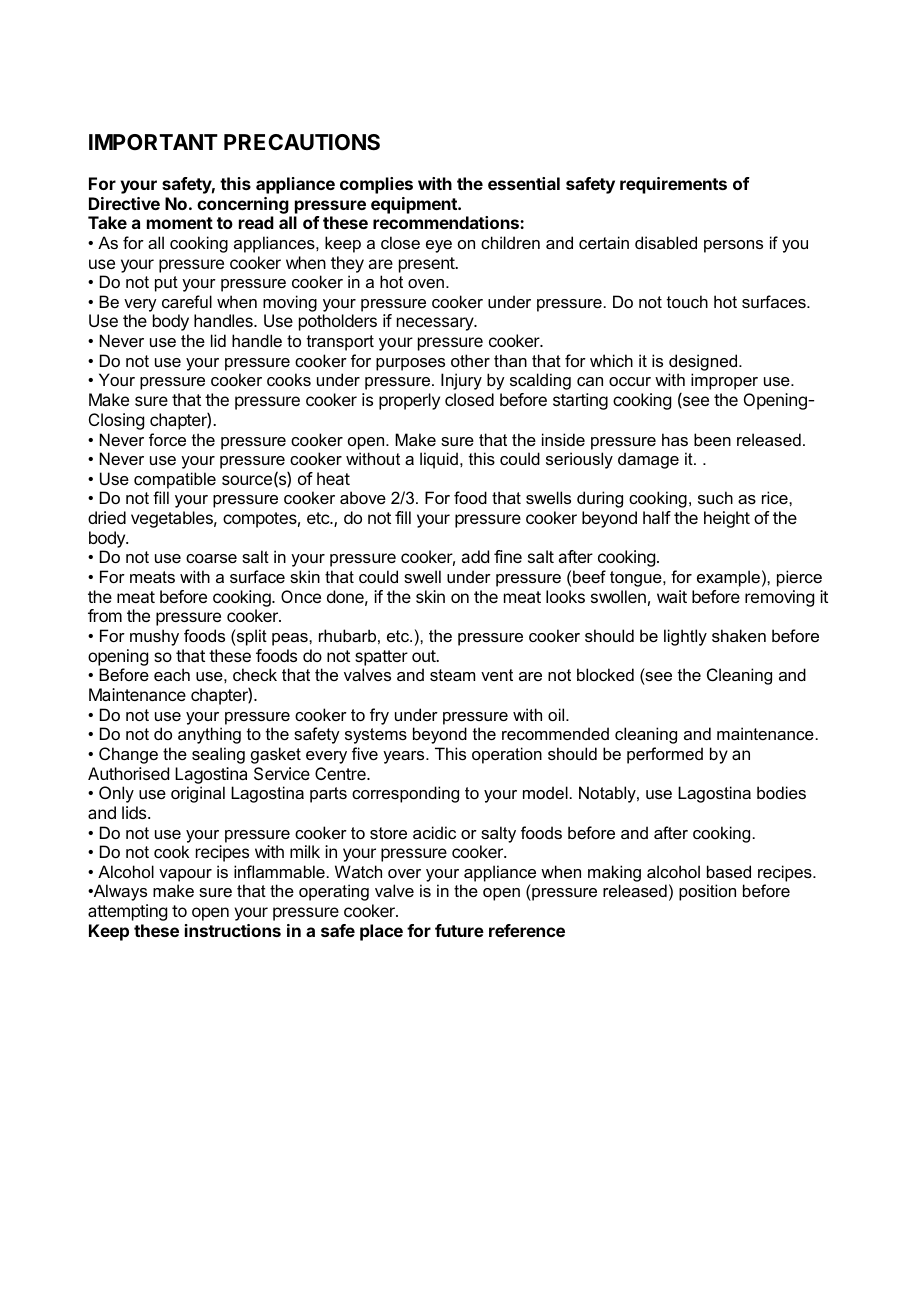  What do you see at coordinates (185, 875) in the screenshot?
I see `vapour` at bounding box center [185, 875].
